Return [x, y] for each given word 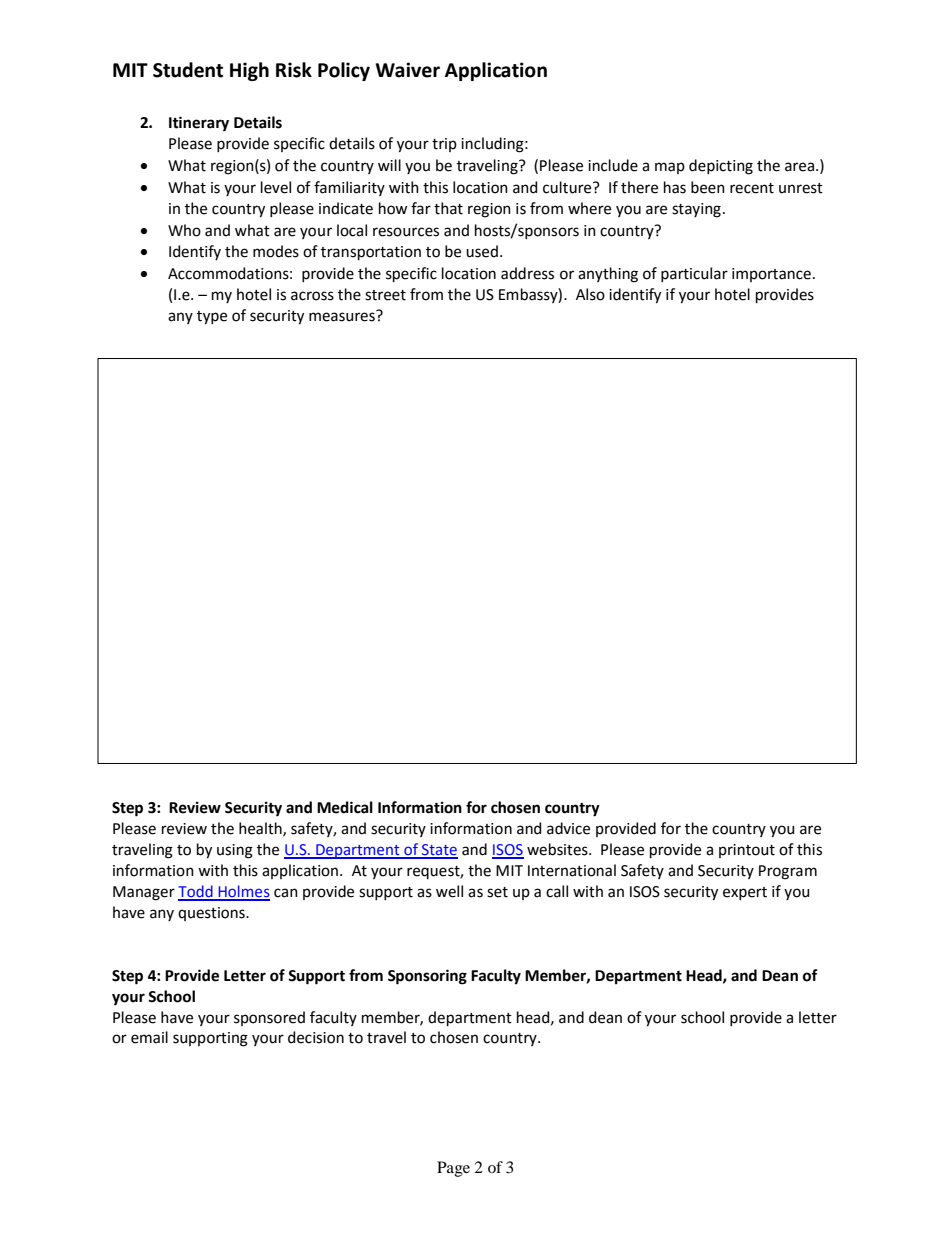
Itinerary [199, 124]
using [235, 851]
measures [342, 317]
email [149, 1037]
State [439, 851]
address [527, 273]
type [212, 318]
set [497, 892]
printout [747, 851]
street [385, 295]
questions [212, 914]
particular [694, 274]
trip [444, 145]
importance [771, 275]
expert [745, 893]
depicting [721, 167]
